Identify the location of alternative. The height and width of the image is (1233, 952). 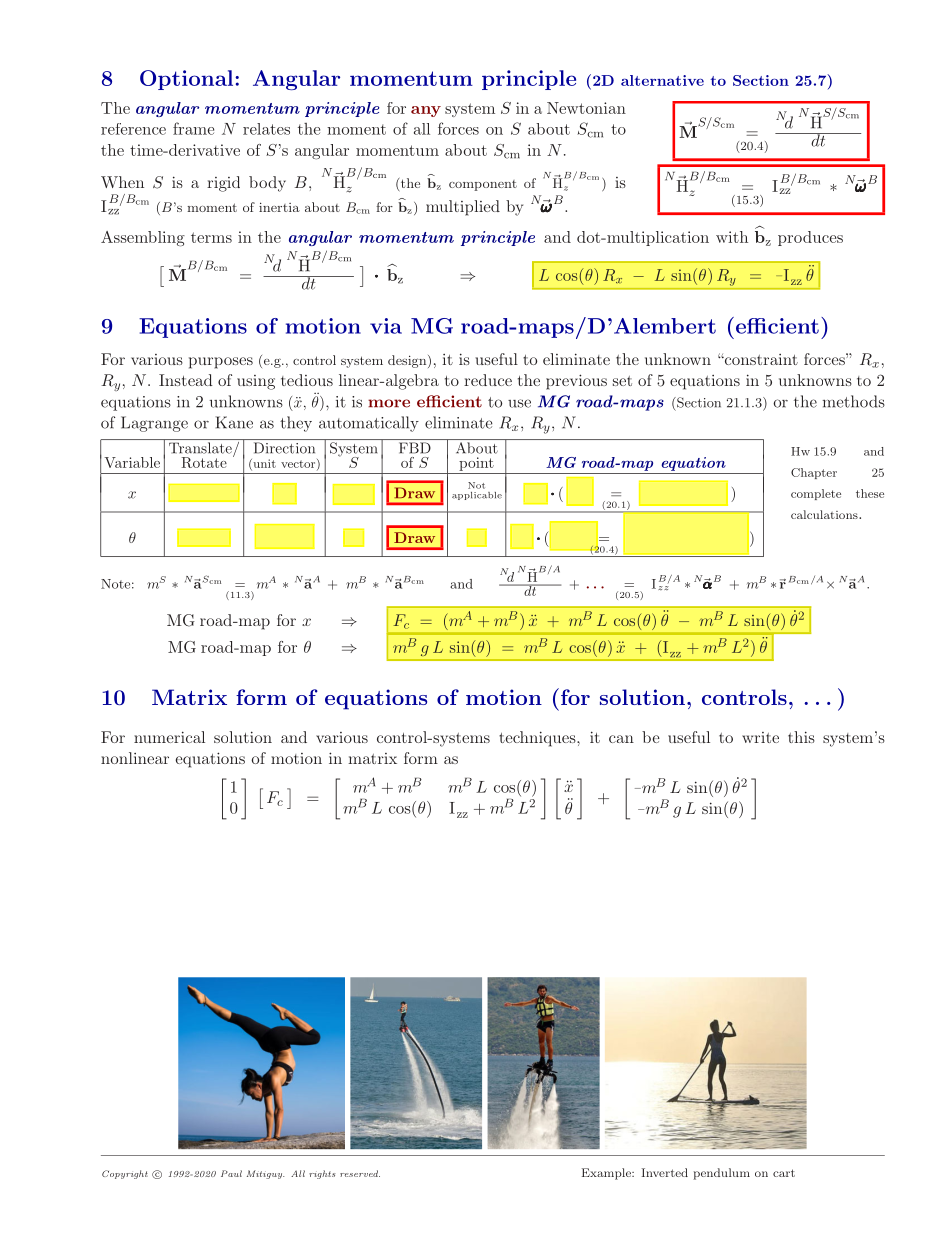
(662, 80).
